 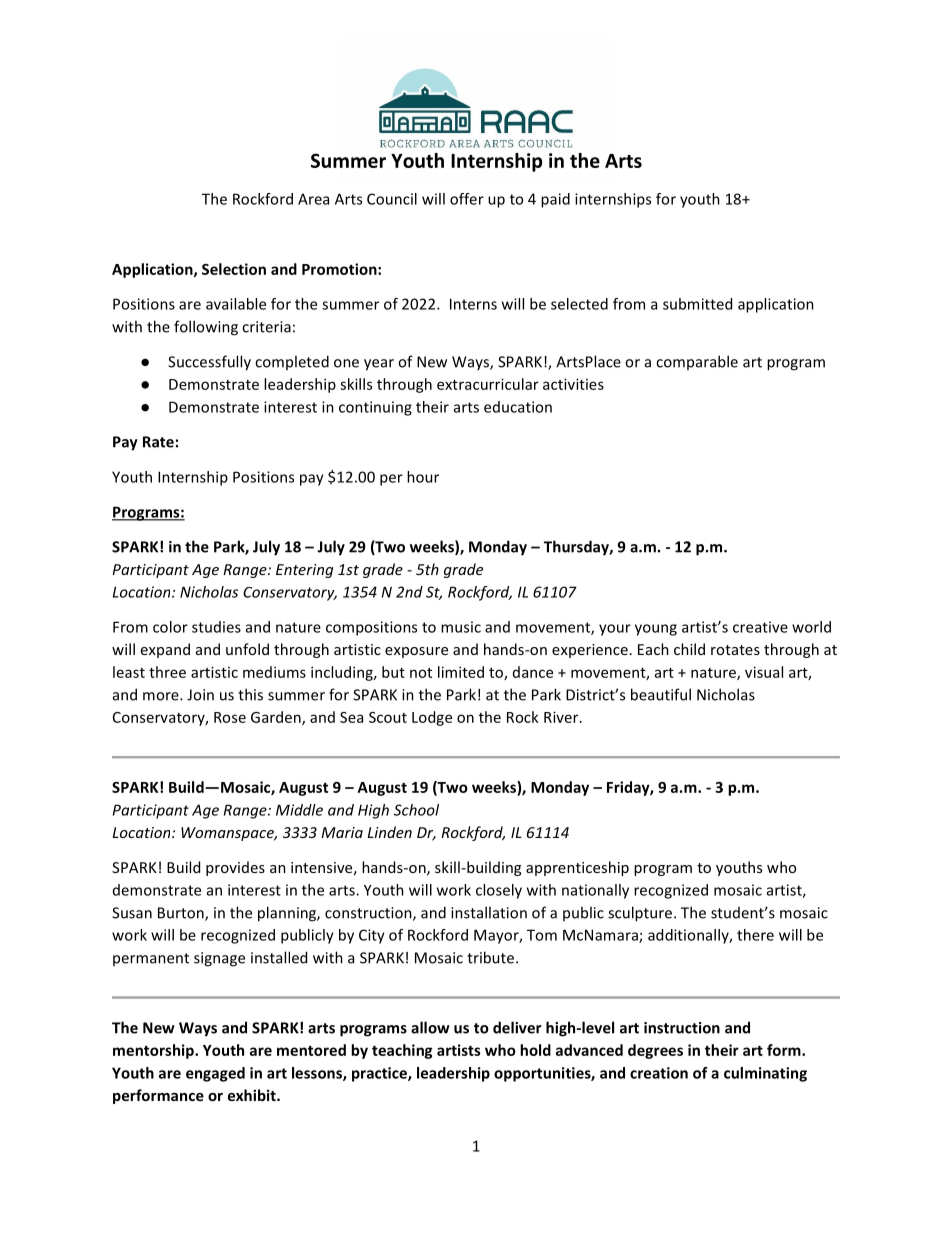 I want to click on Successfully, so click(x=209, y=363).
